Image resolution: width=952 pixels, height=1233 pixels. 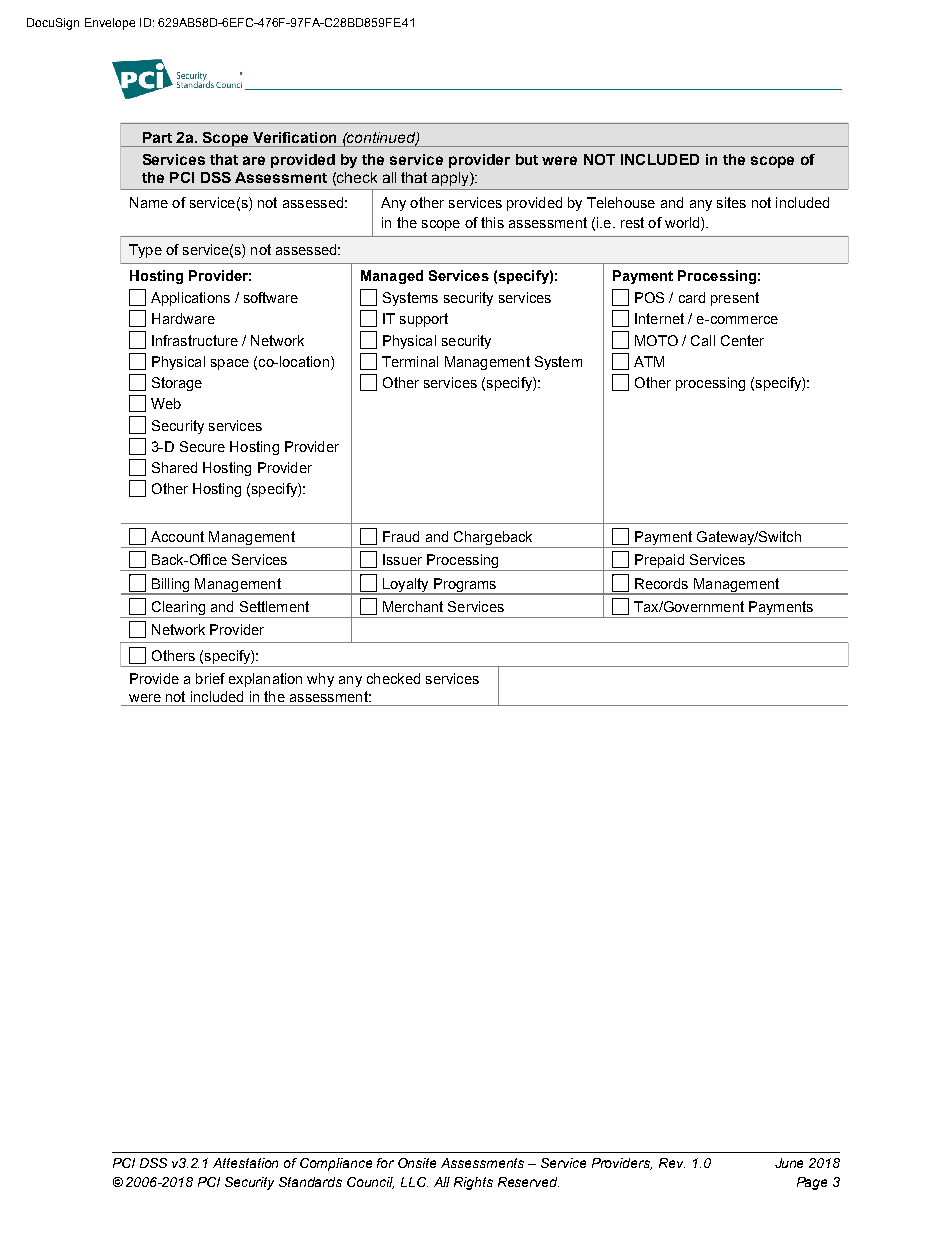 I want to click on Rights, so click(x=473, y=1183).
